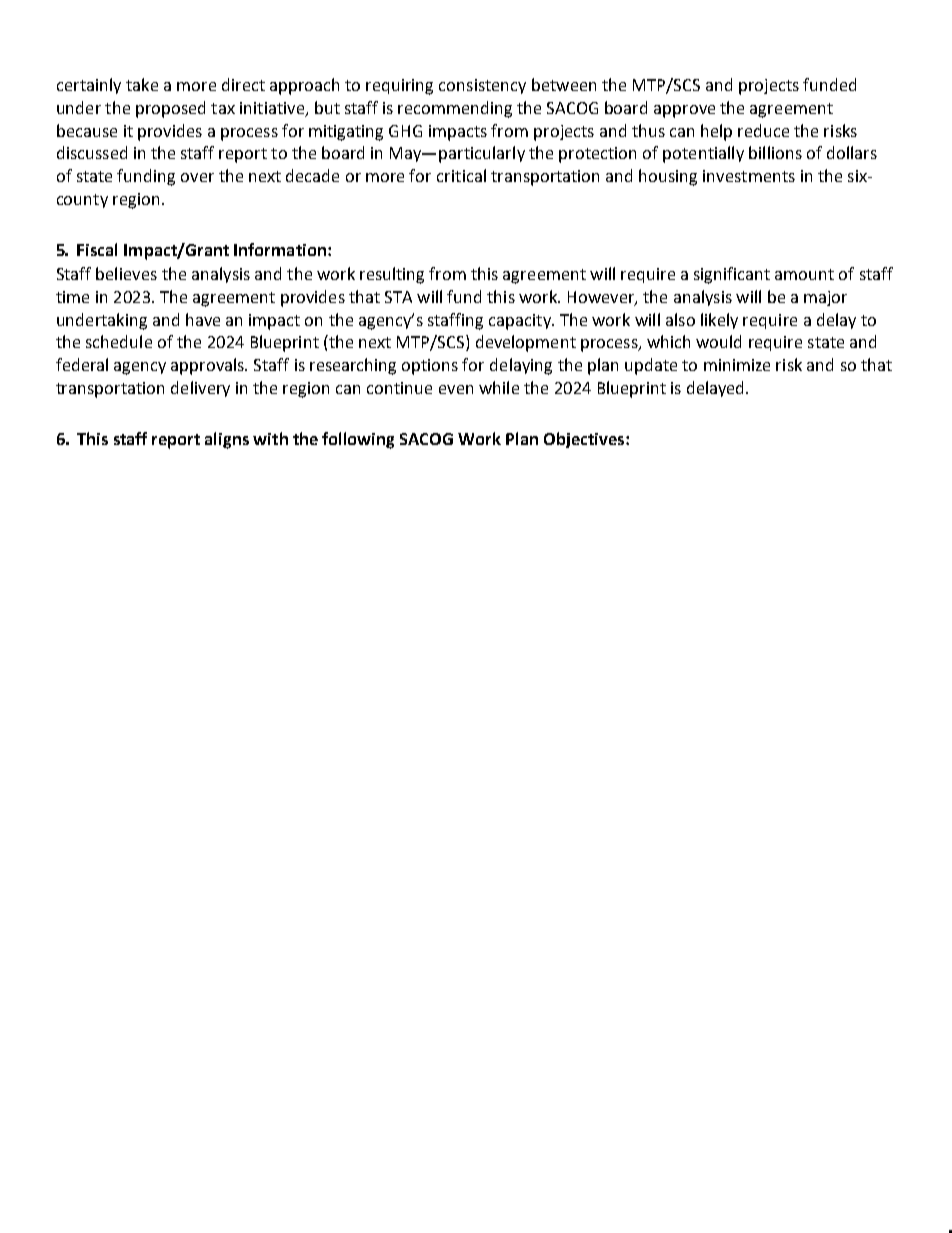  Describe the element at coordinates (209, 366) in the page. I see `approvals` at that location.
